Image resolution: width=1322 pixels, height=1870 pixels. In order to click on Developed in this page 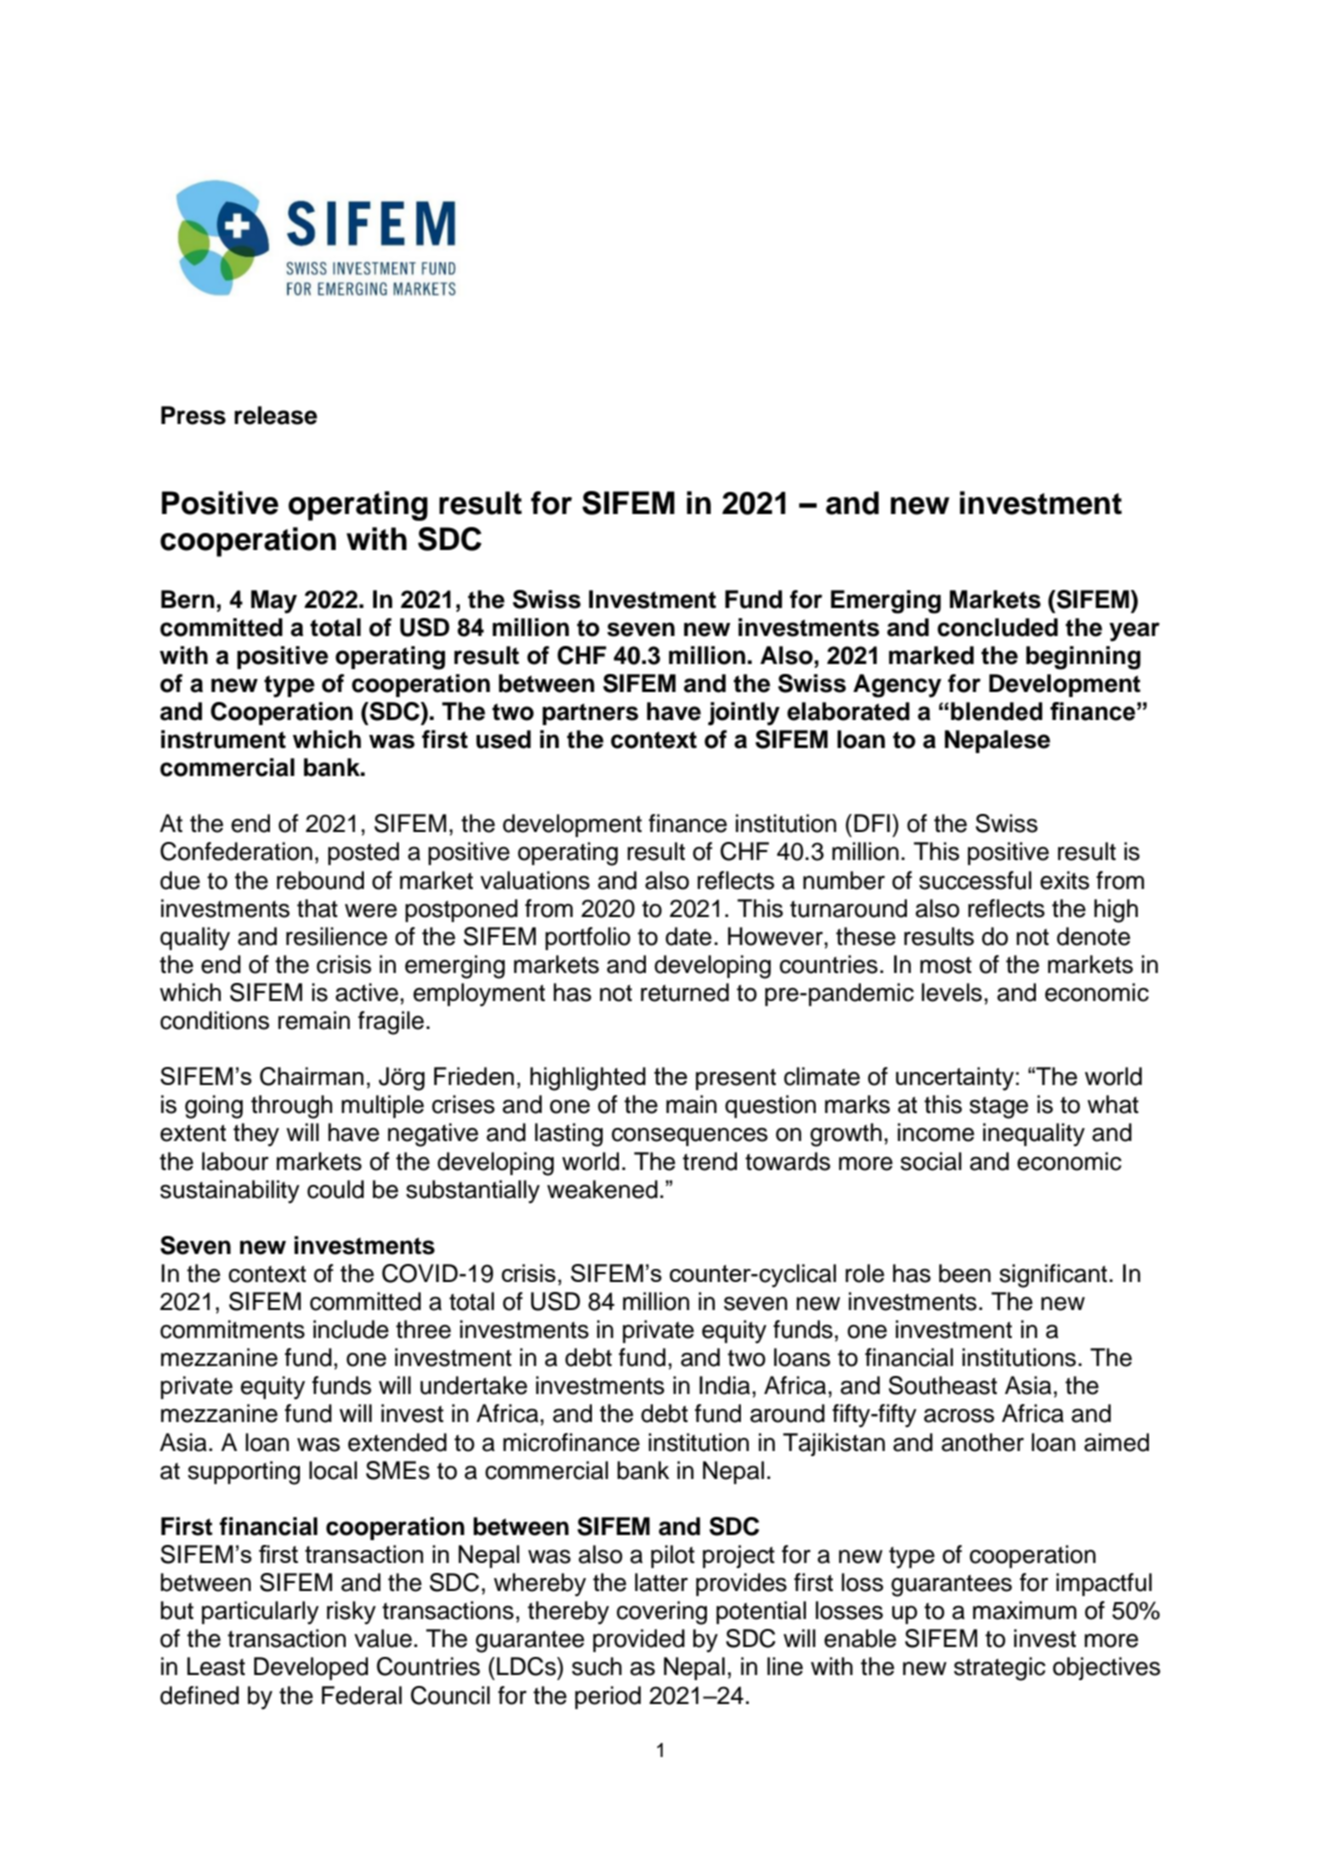, I will do `click(311, 1668)`.
